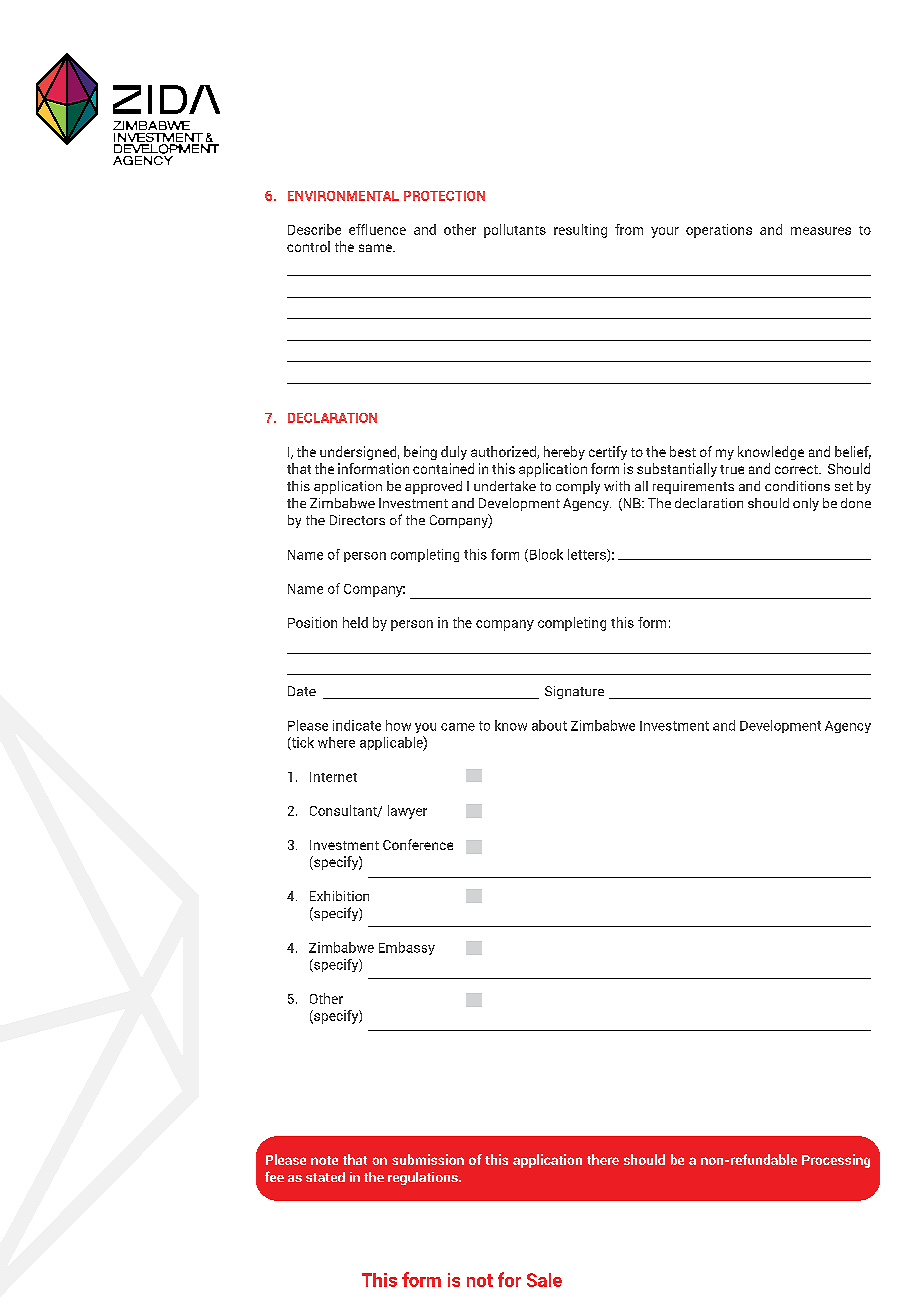  What do you see at coordinates (821, 231) in the screenshot?
I see `measures` at bounding box center [821, 231].
